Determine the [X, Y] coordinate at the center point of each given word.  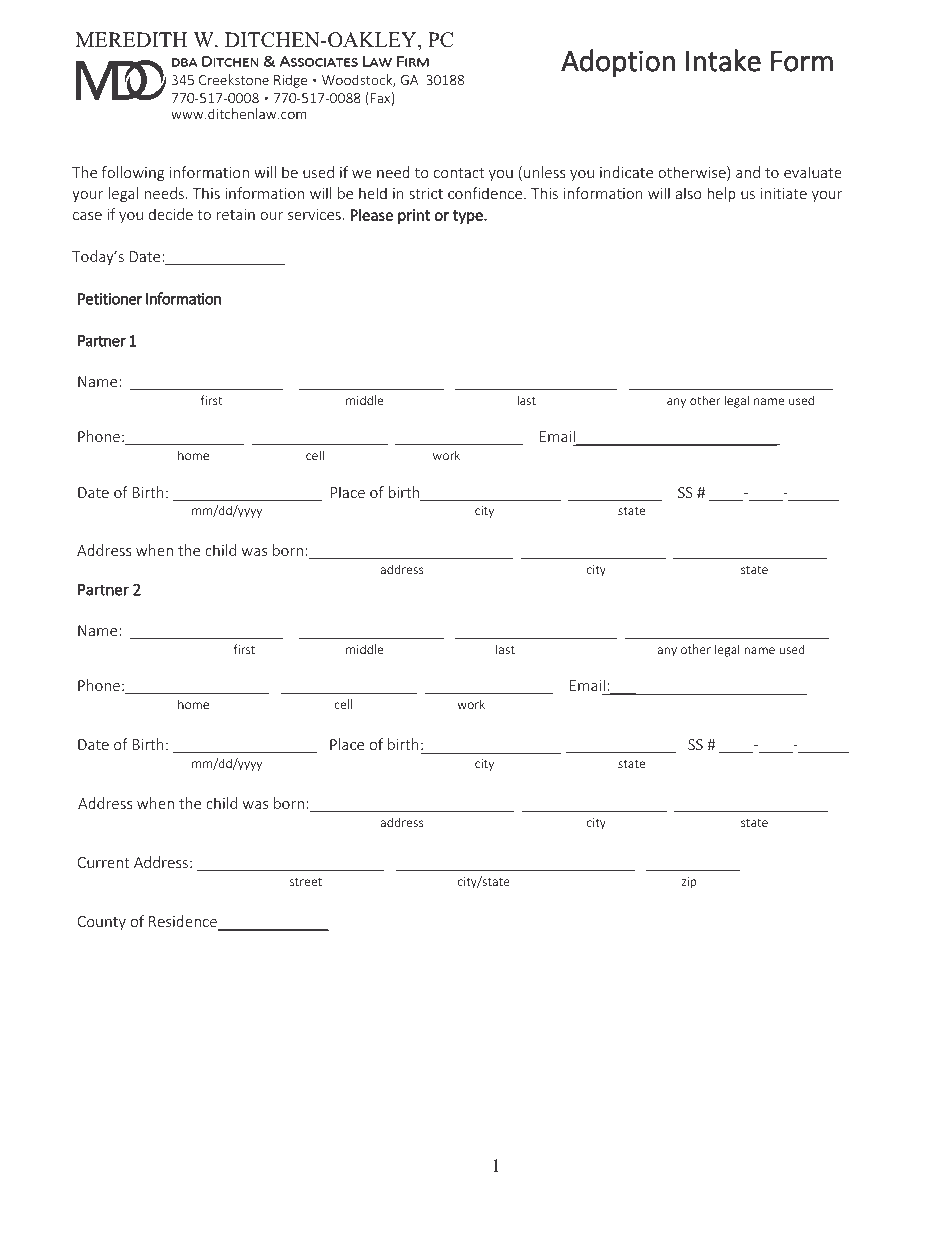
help [721, 194]
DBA [184, 62]
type [469, 217]
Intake [723, 60]
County [102, 923]
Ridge [290, 81]
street [306, 882]
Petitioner [110, 299]
